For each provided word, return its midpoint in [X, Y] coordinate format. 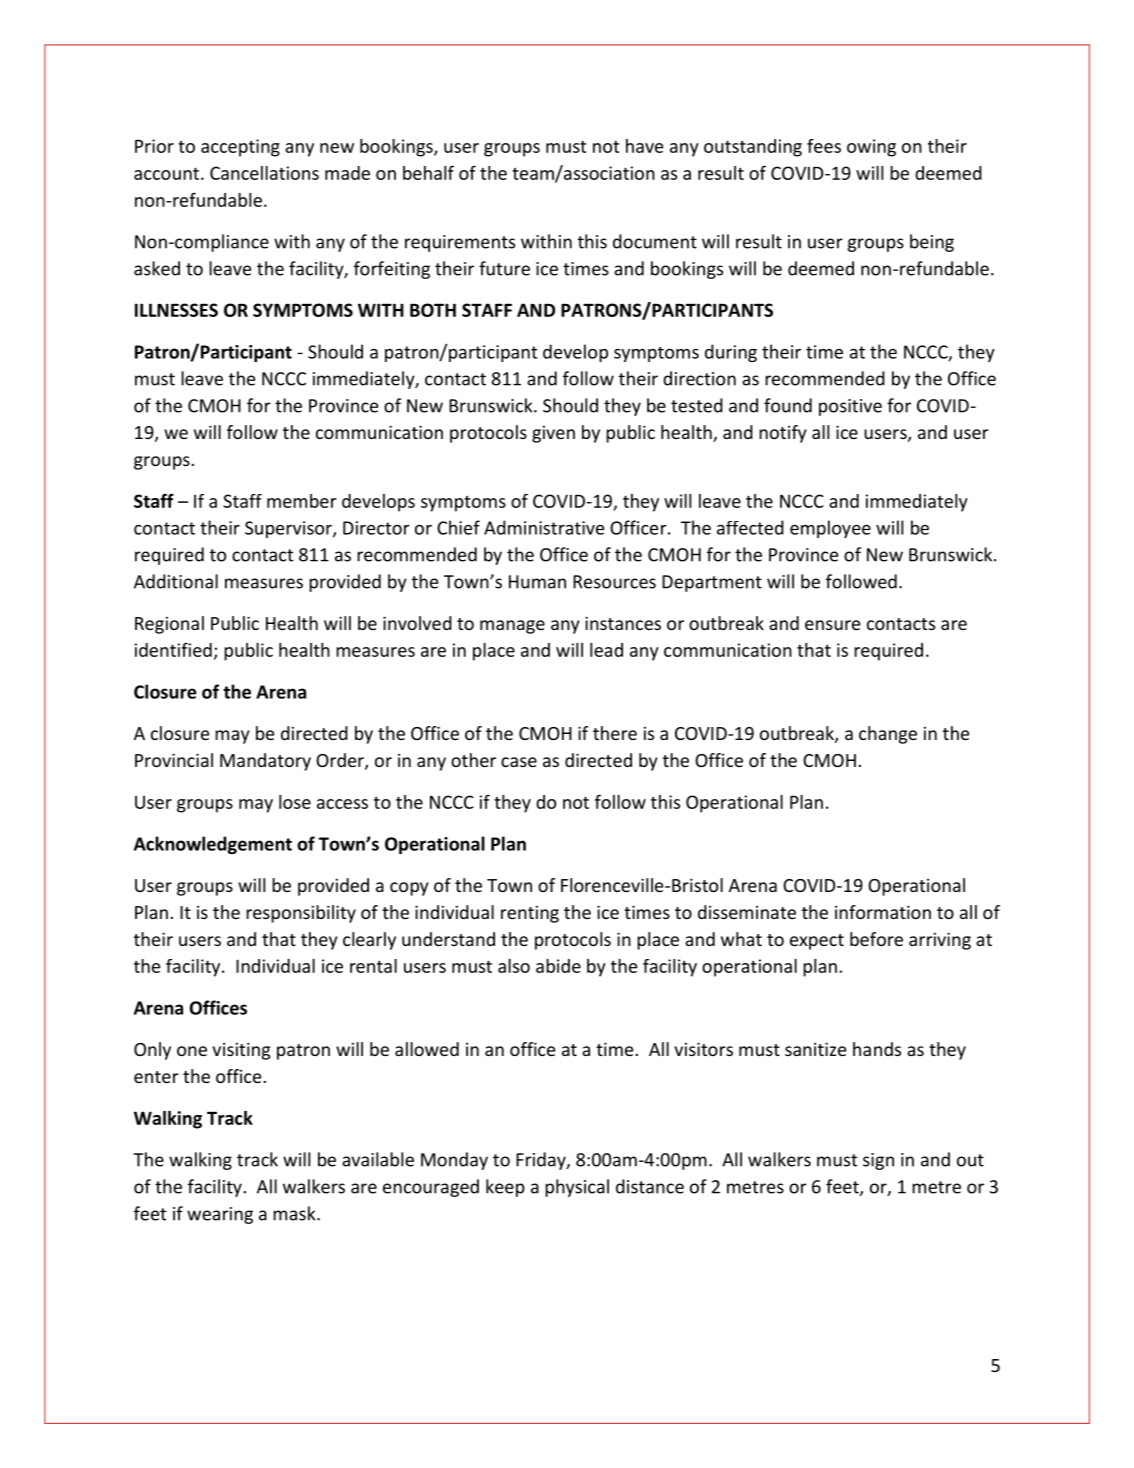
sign [878, 1161]
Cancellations [264, 173]
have [644, 146]
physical [577, 1188]
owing [871, 148]
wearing [220, 1215]
